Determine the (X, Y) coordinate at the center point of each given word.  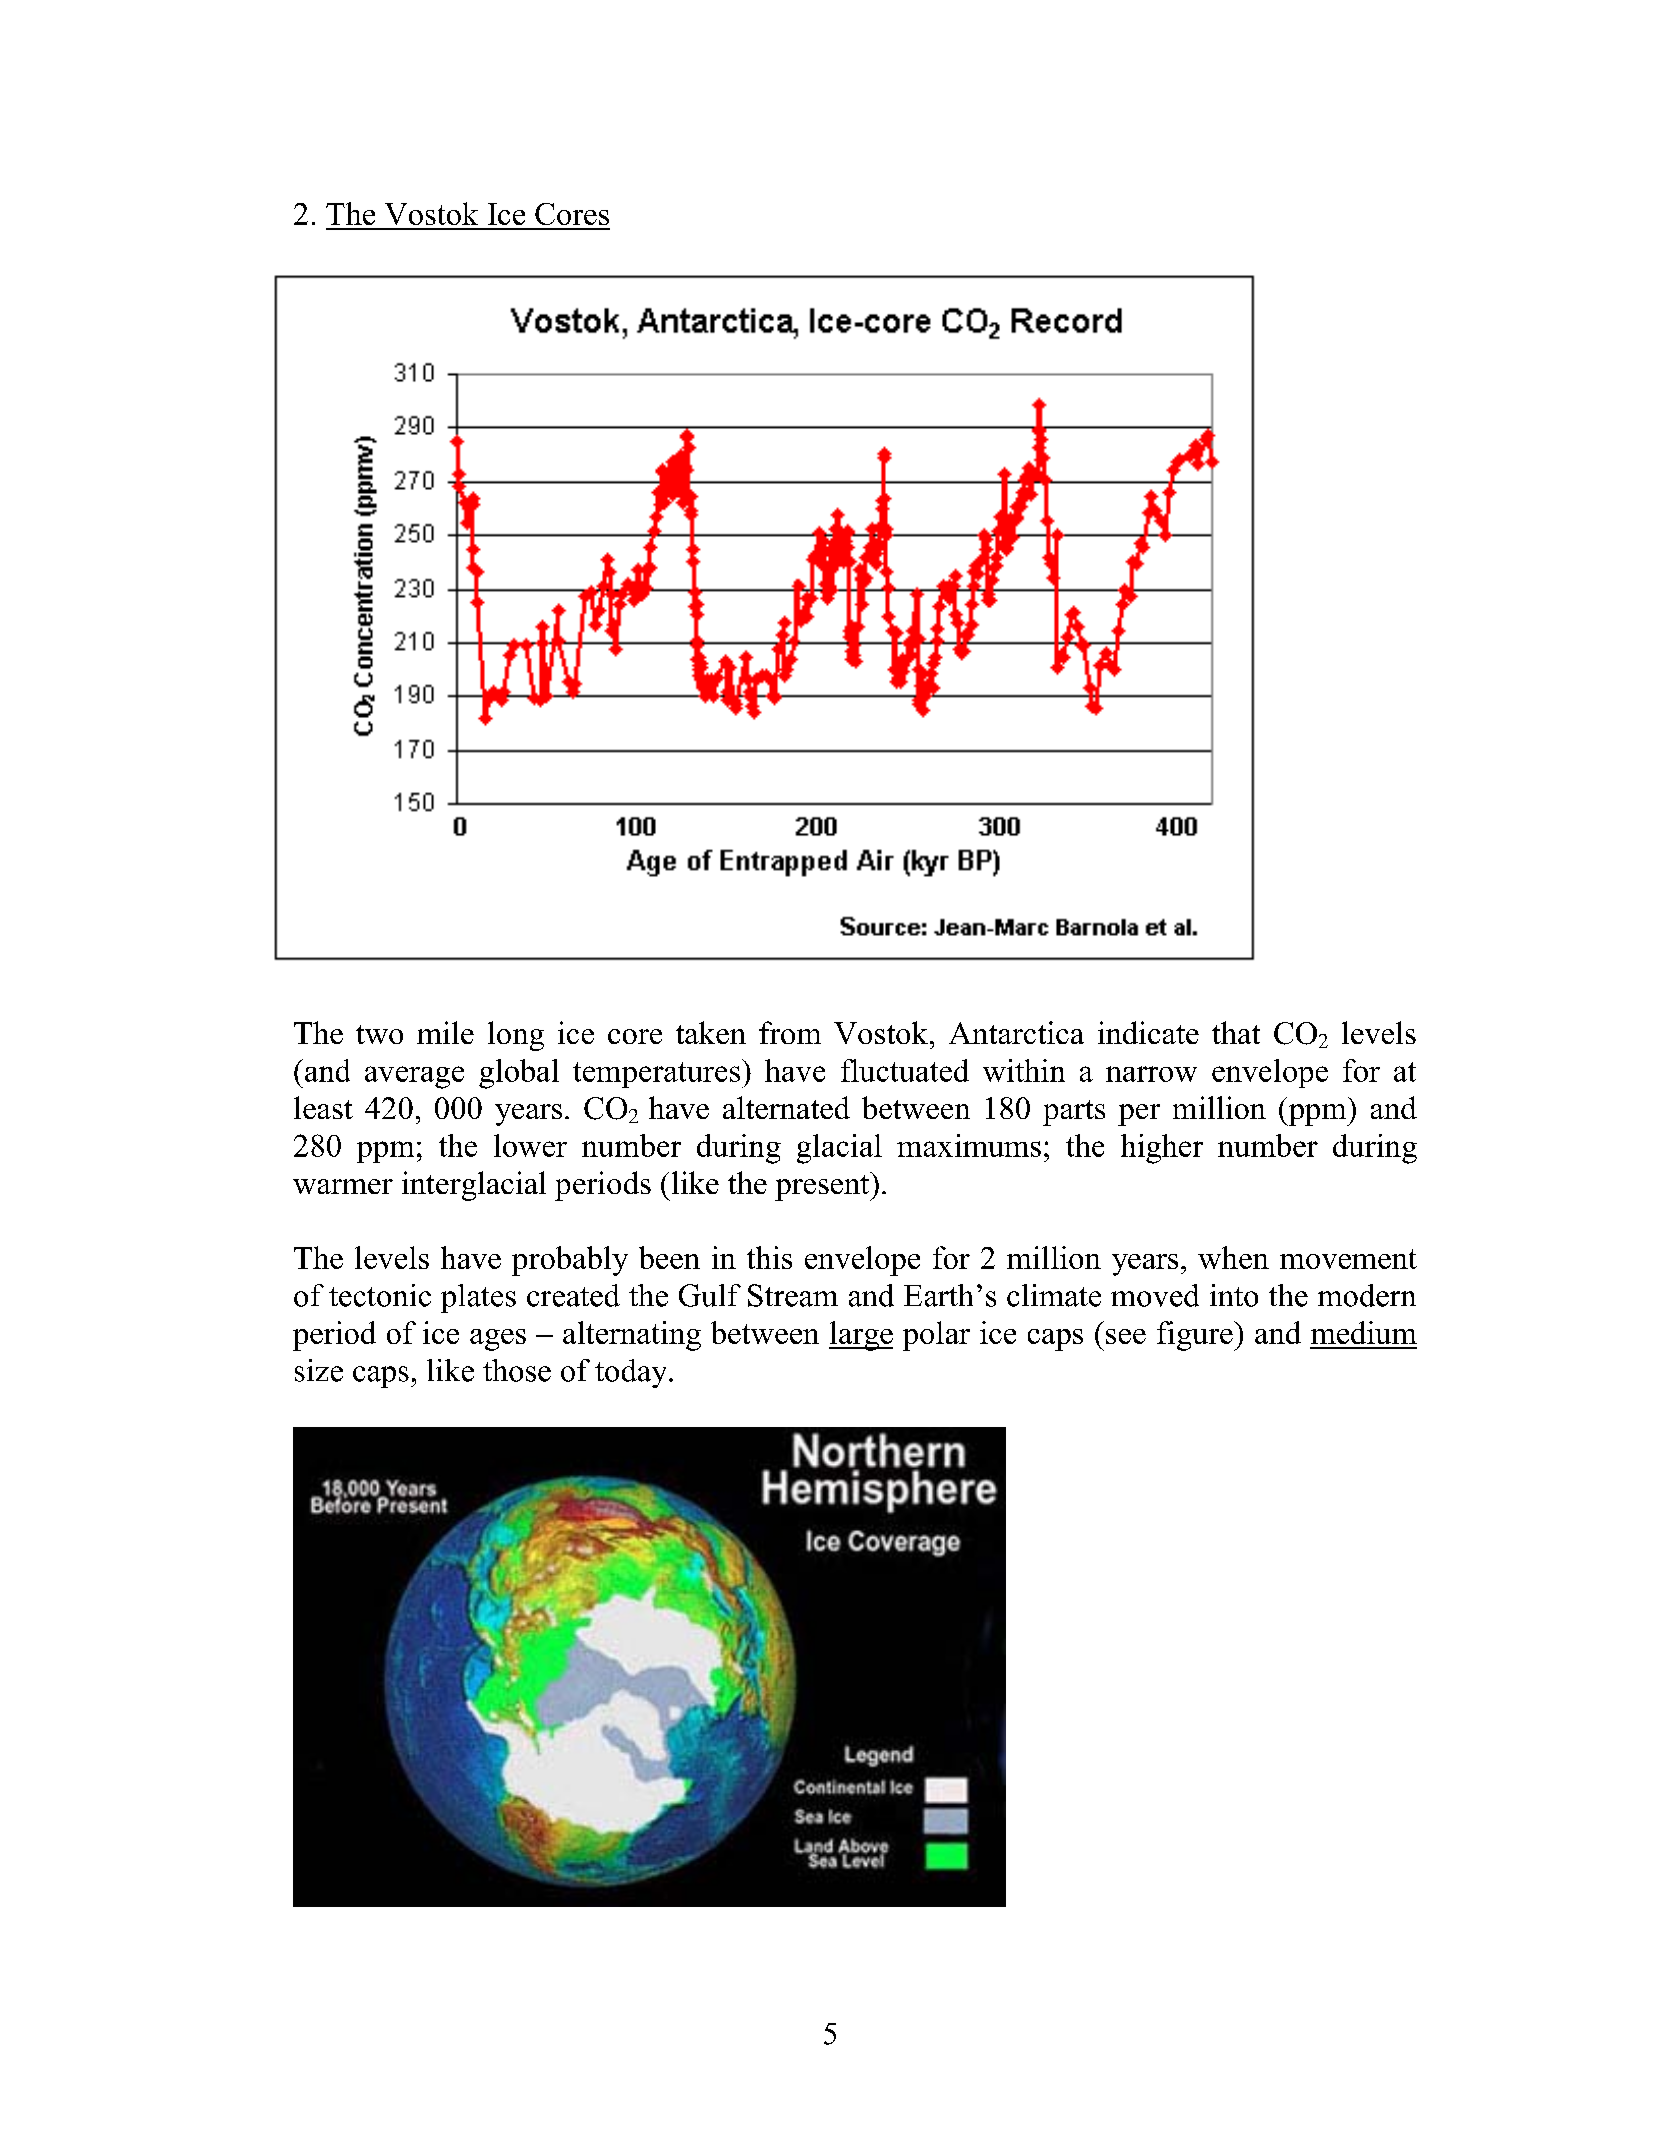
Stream (793, 1295)
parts (1074, 1113)
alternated (786, 1107)
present (823, 1186)
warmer (343, 1186)
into (1234, 1295)
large (861, 1336)
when (1233, 1257)
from (790, 1032)
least (323, 1107)
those (517, 1370)
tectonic (380, 1295)
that (1236, 1032)
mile (445, 1032)
